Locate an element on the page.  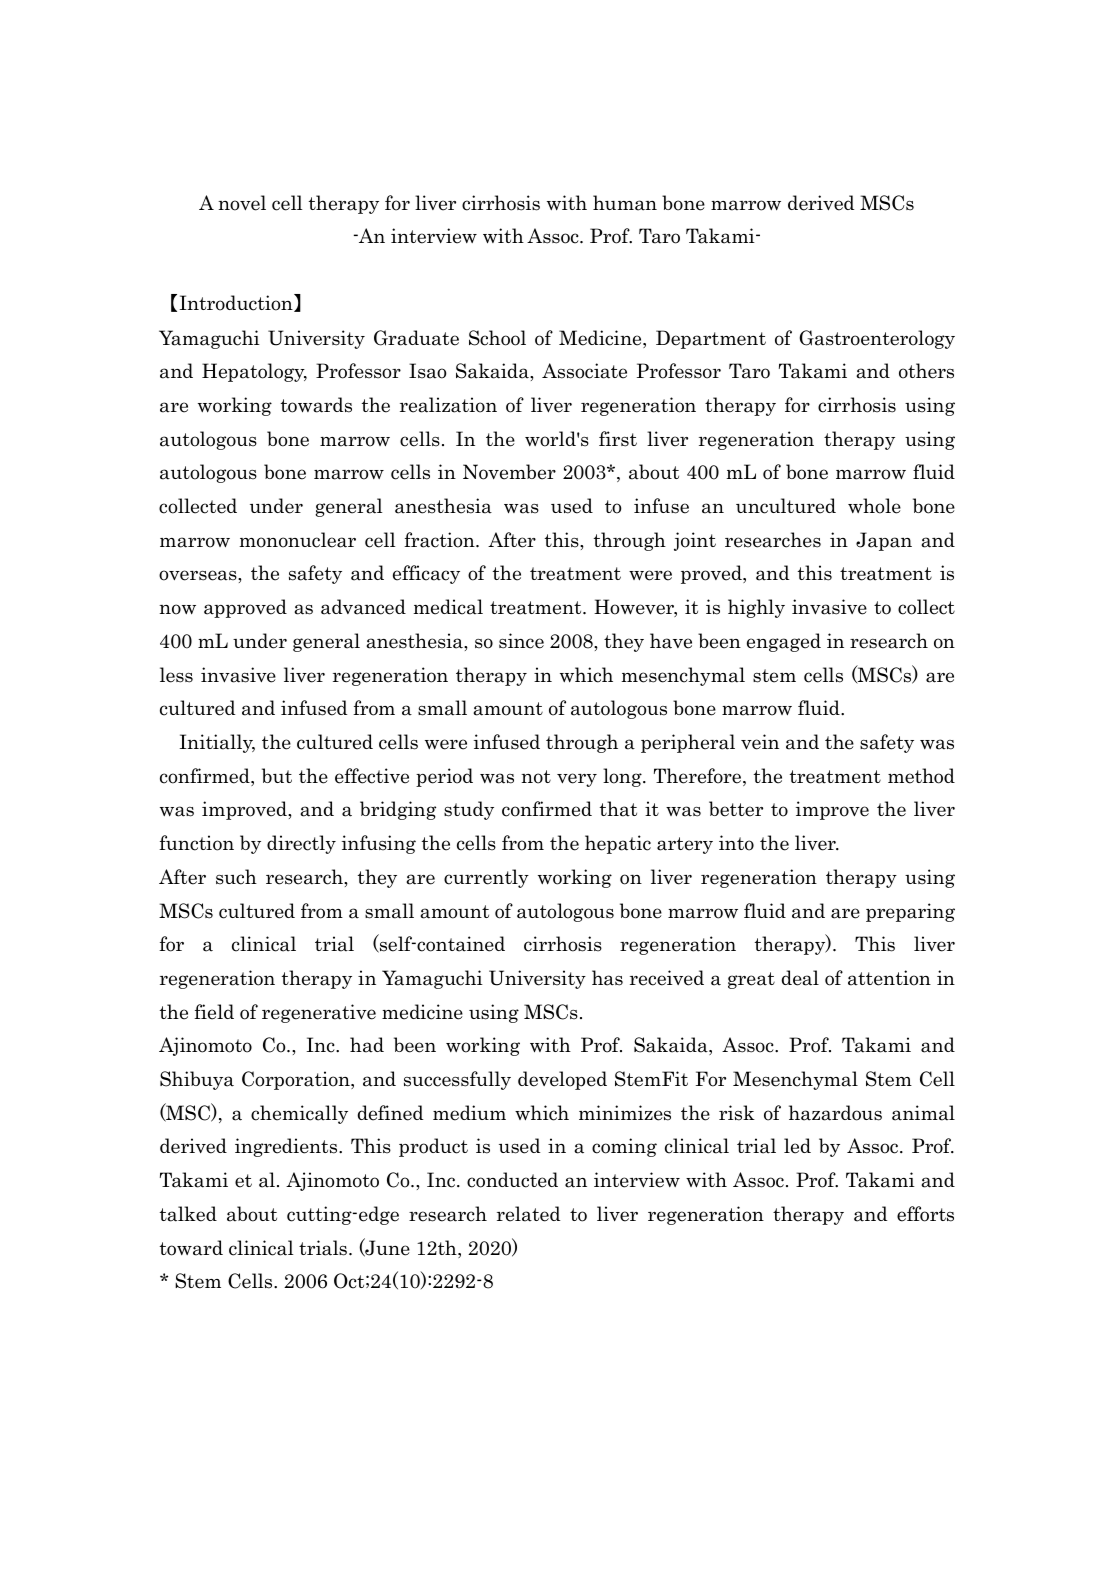
not is located at coordinates (536, 777).
